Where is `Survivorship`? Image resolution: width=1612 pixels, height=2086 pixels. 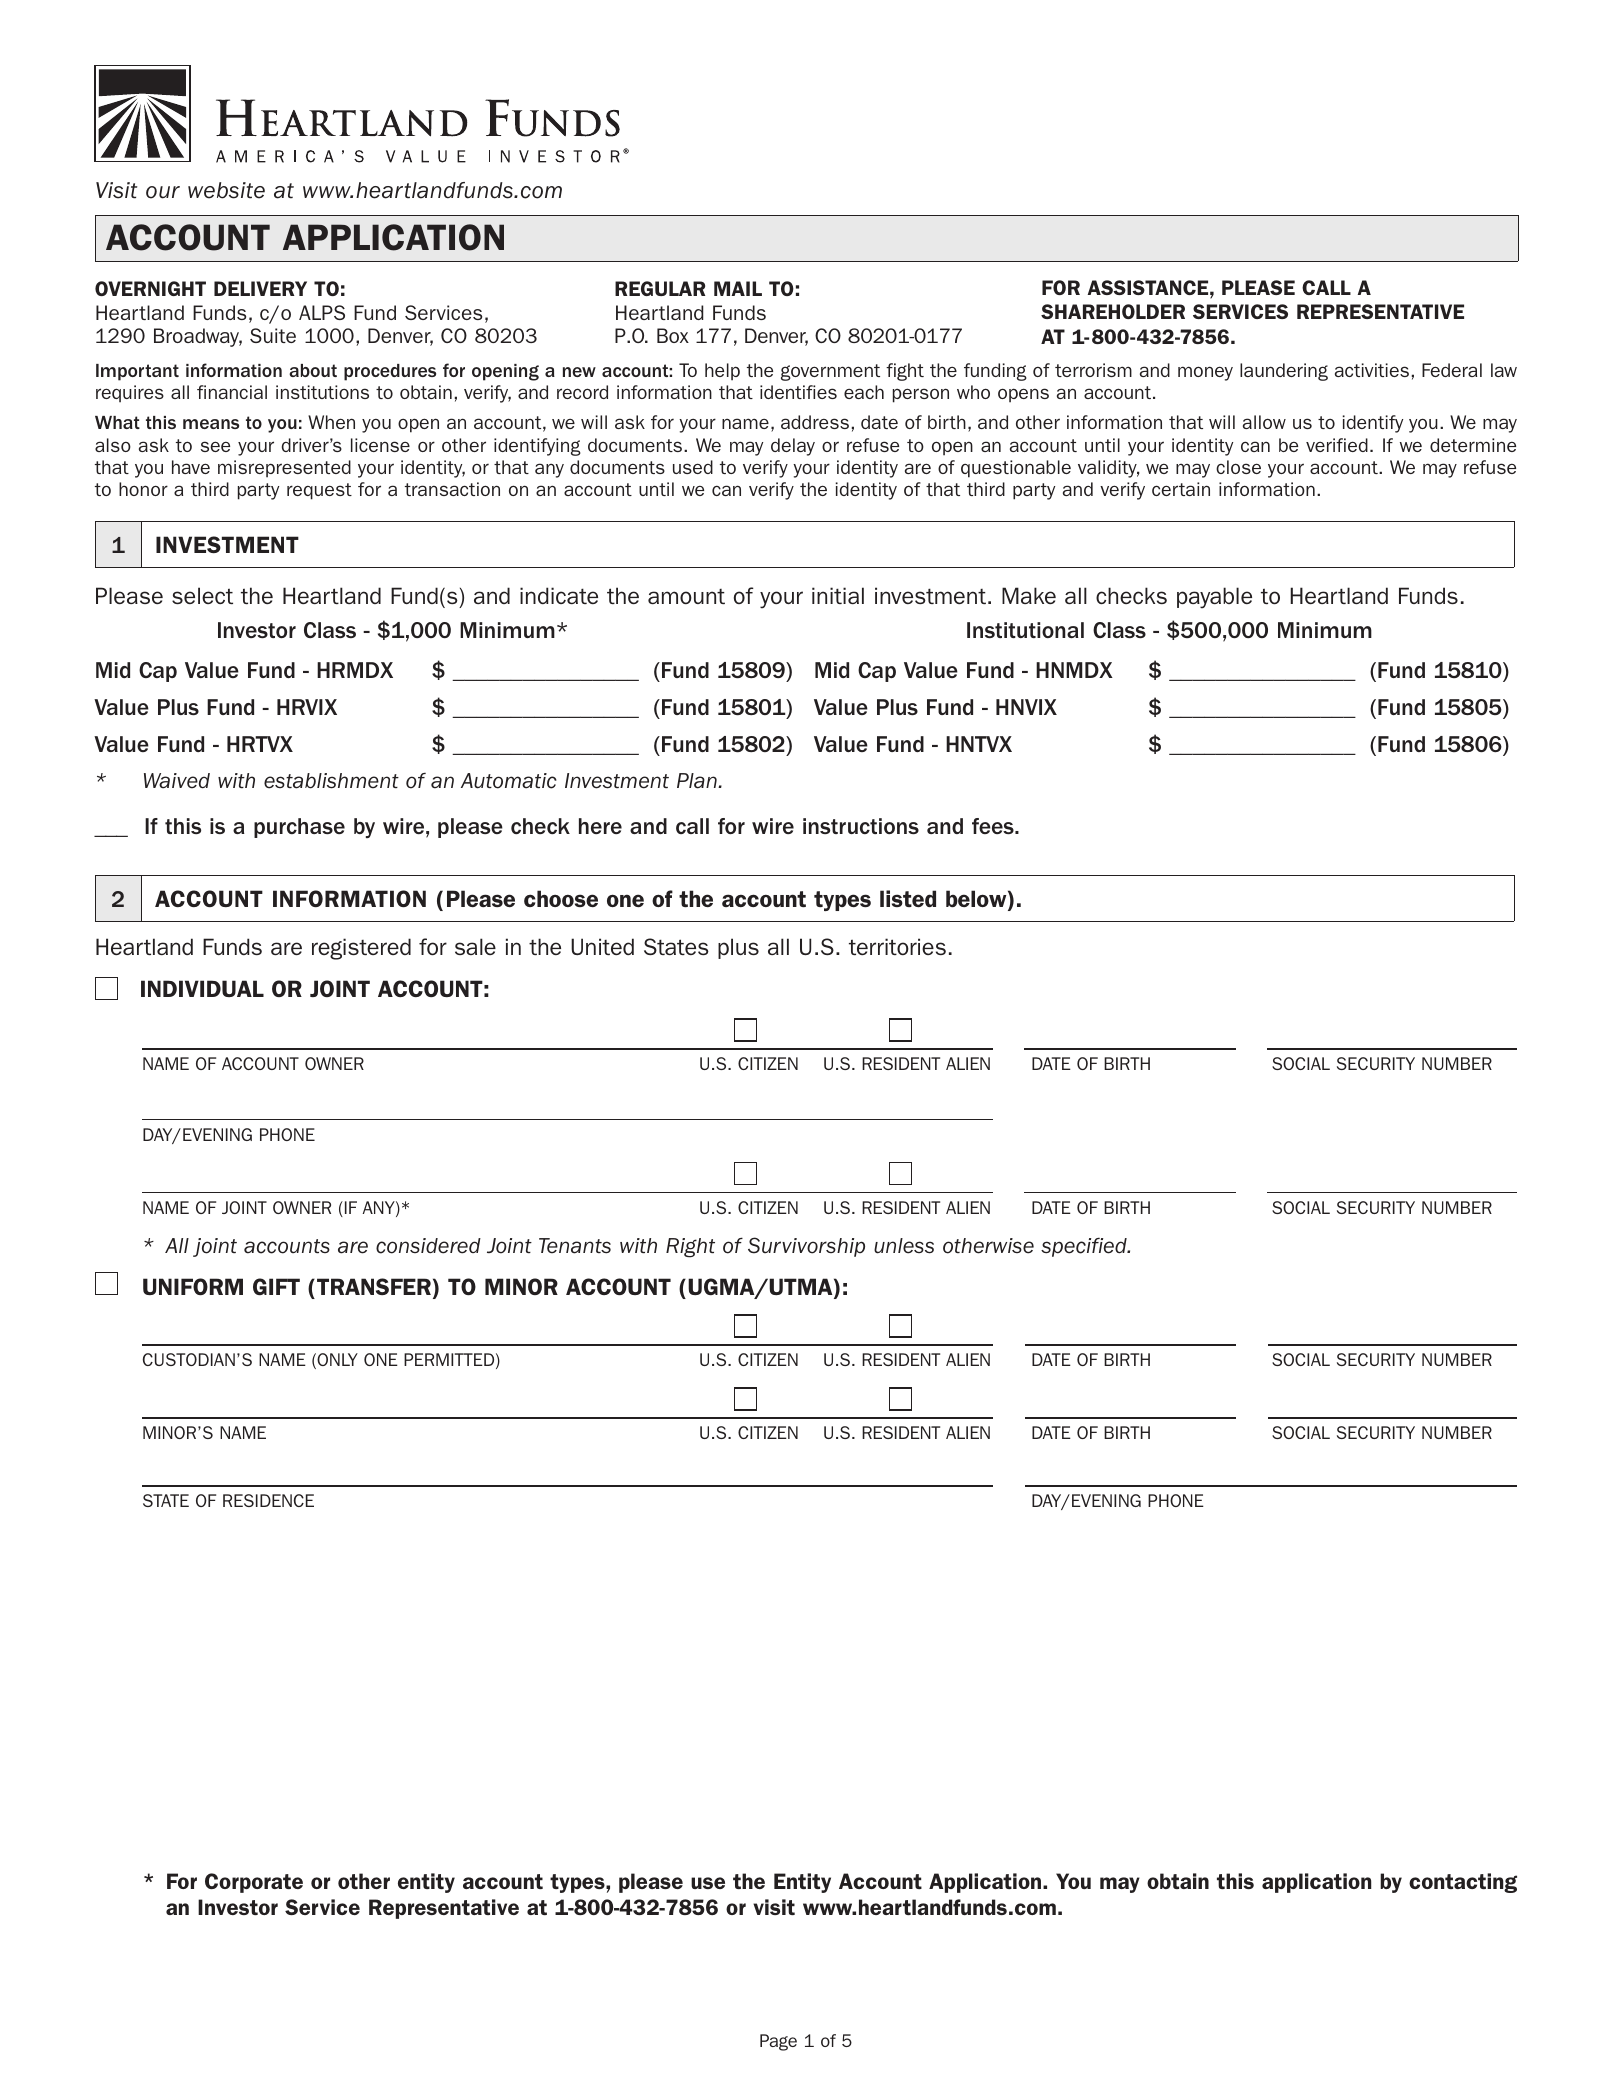 Survivorship is located at coordinates (806, 1247).
